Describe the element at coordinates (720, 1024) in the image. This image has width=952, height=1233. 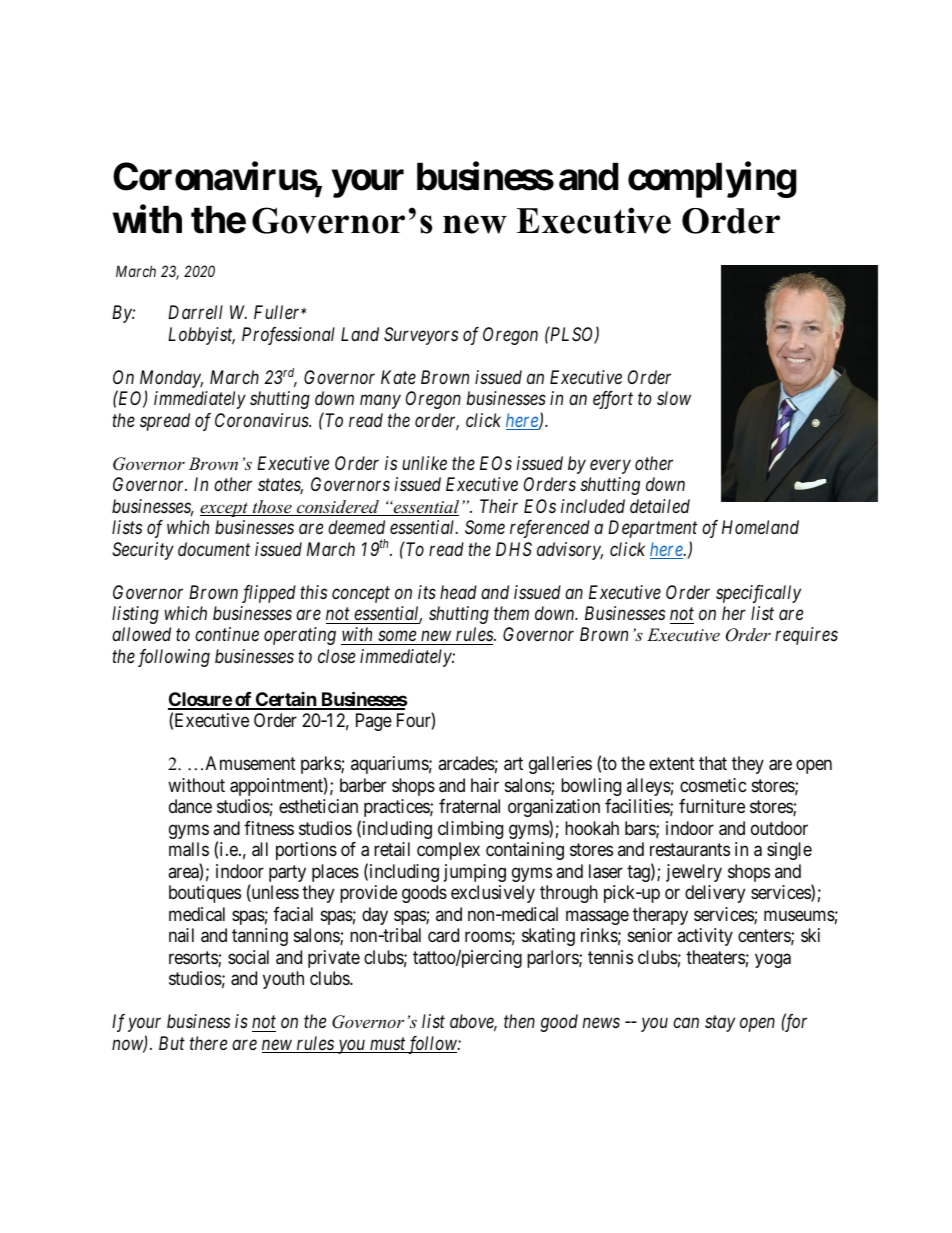
I see `stay` at that location.
